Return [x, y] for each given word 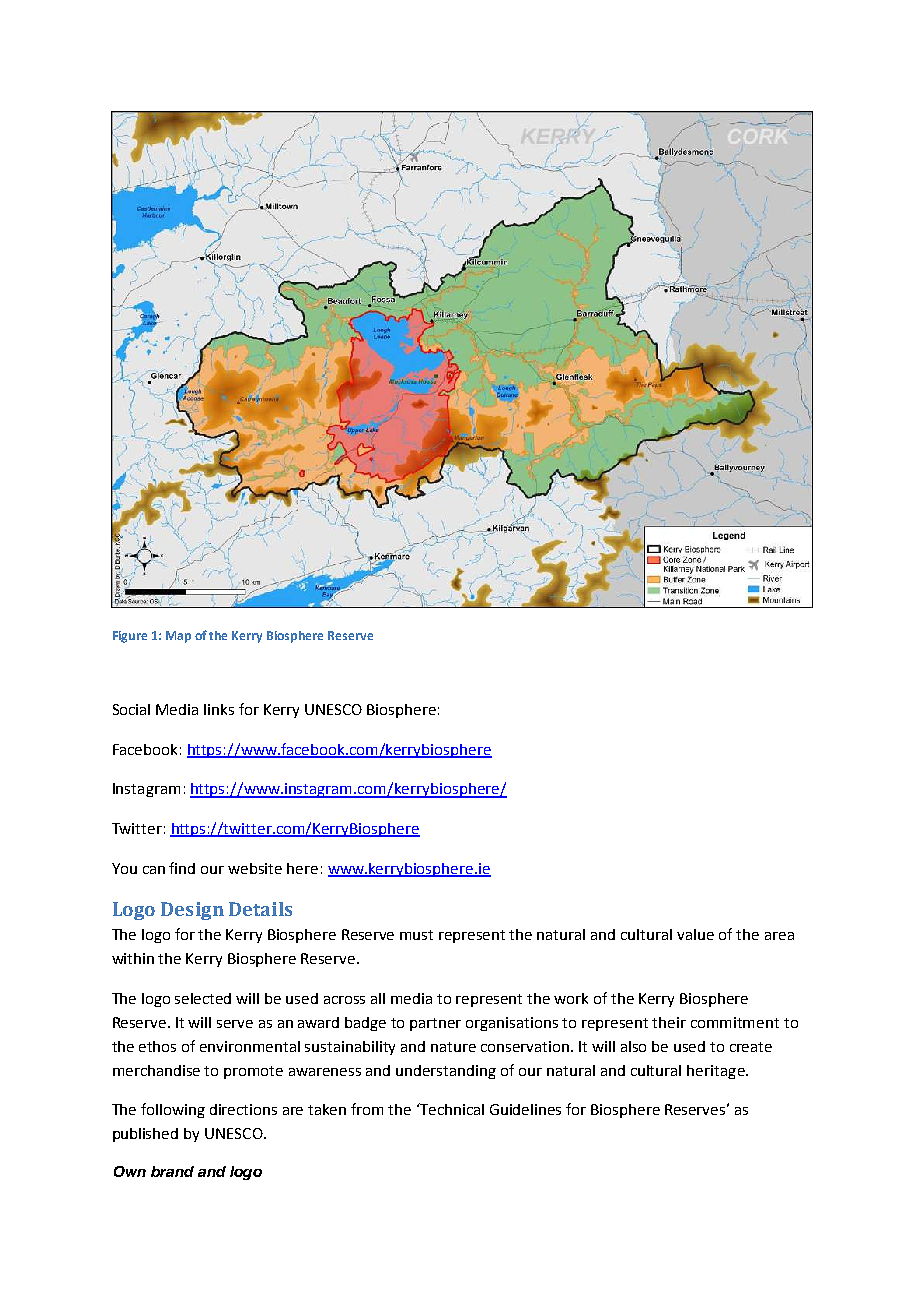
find [182, 868]
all [378, 998]
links [219, 709]
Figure [130, 637]
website [255, 868]
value [695, 934]
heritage [717, 1072]
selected [203, 998]
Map [178, 637]
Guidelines [525, 1109]
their [669, 1022]
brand [172, 1171]
